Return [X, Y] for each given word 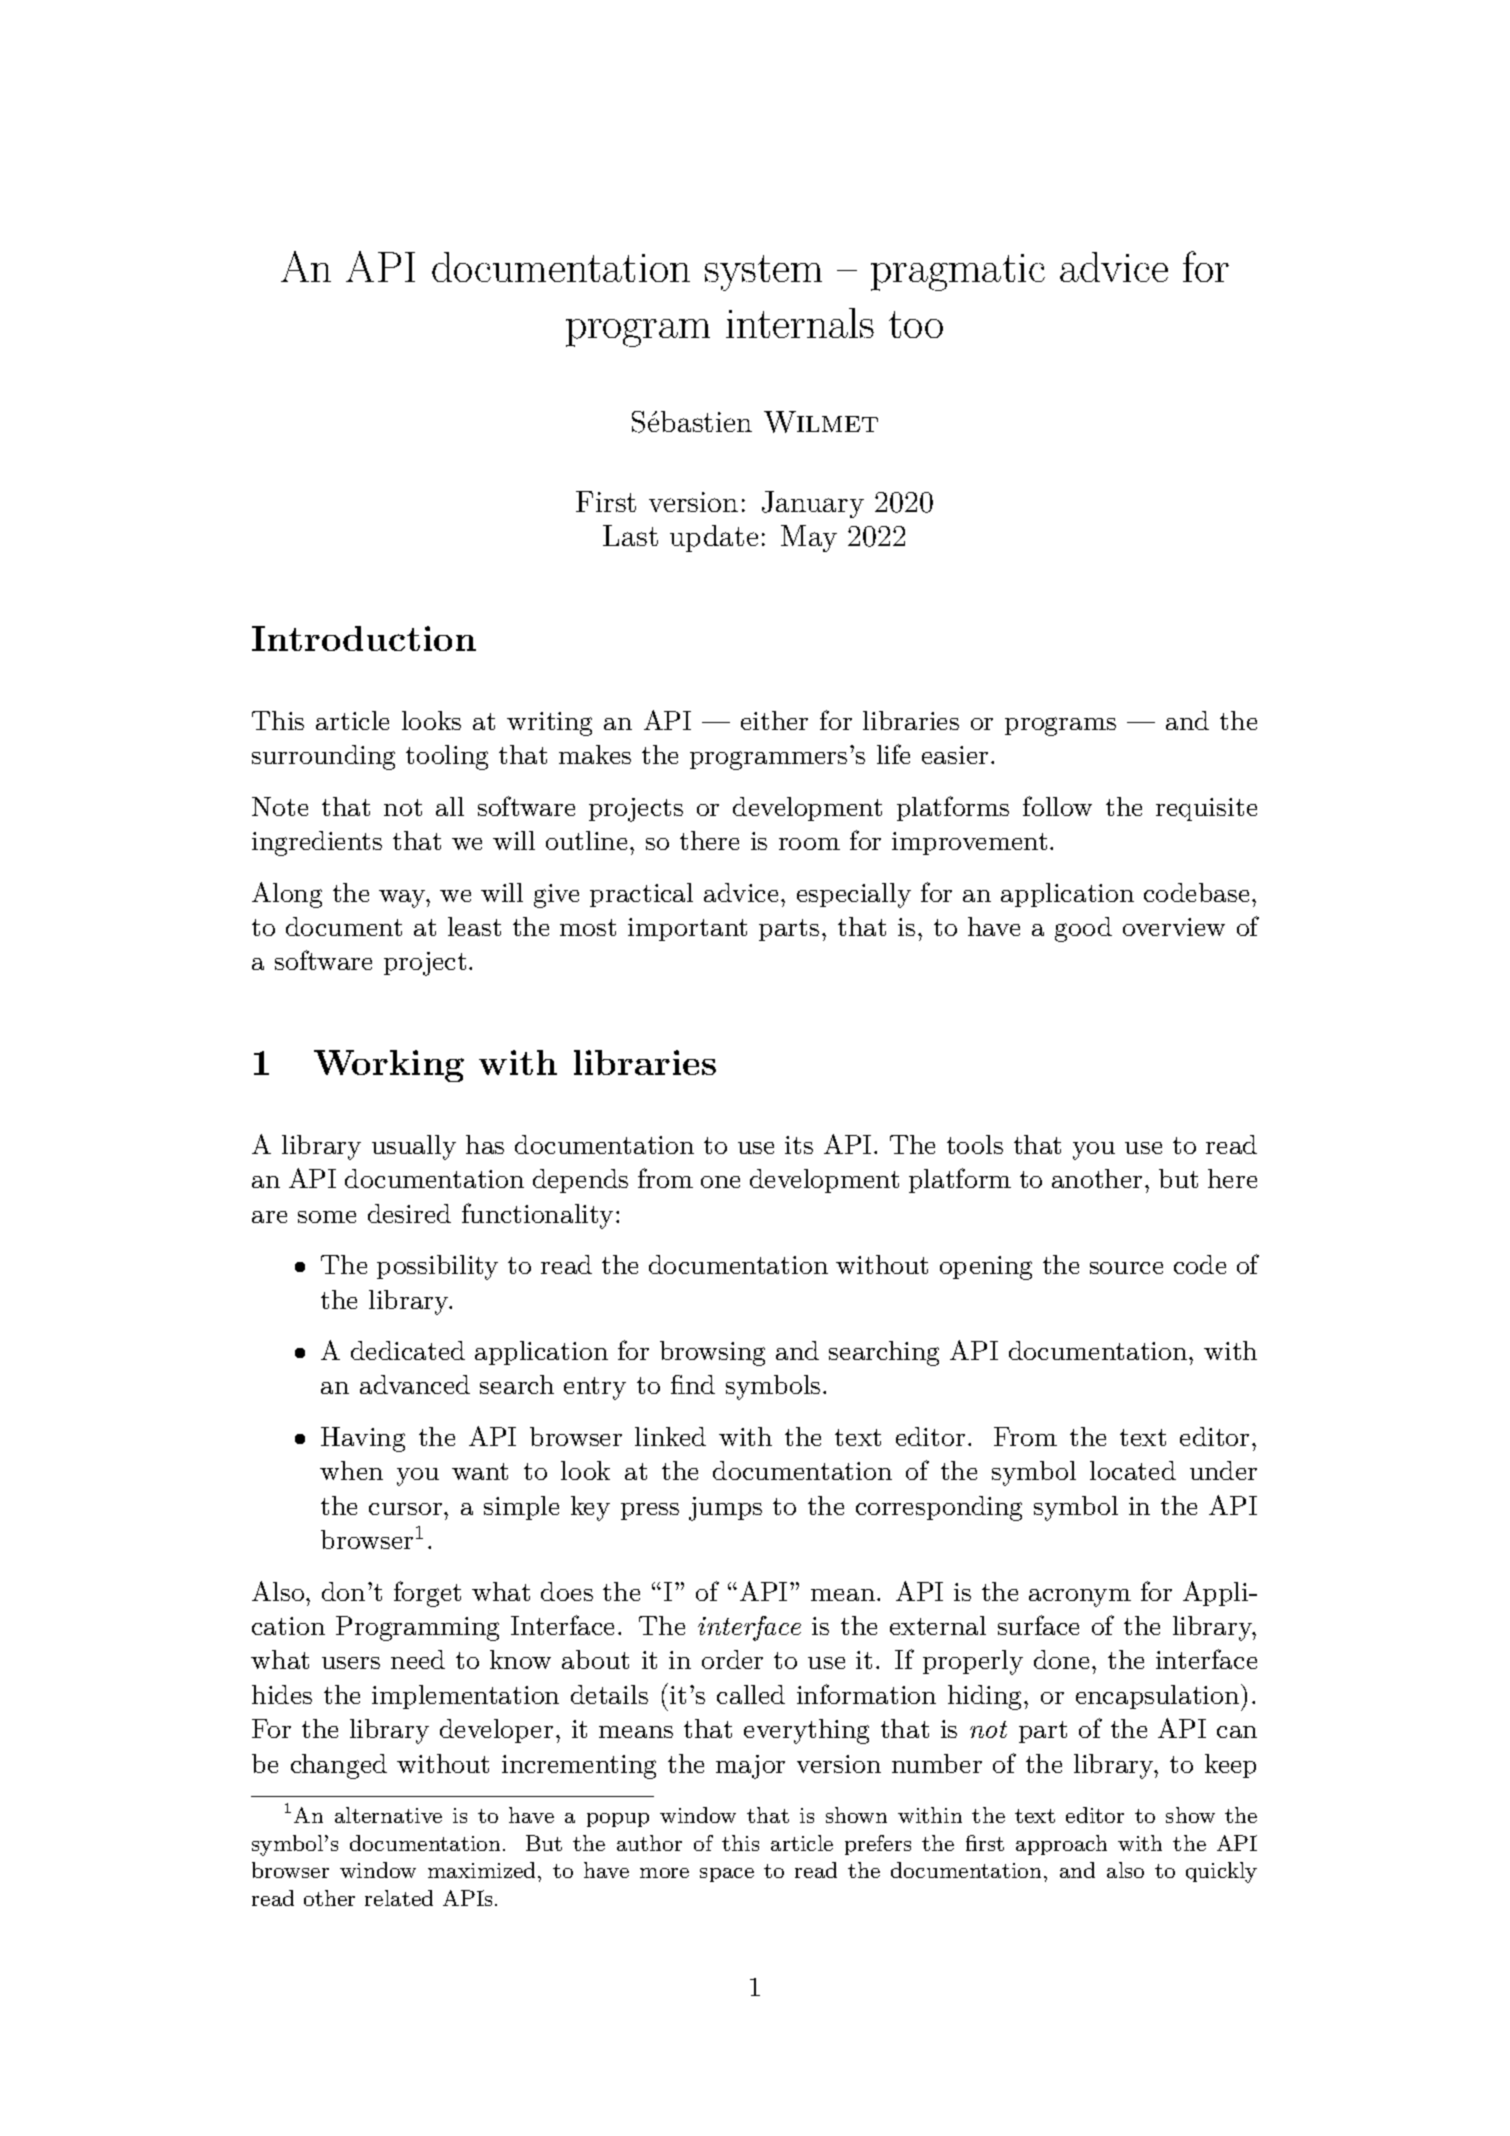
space [727, 1875]
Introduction [364, 638]
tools [975, 1144]
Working [389, 1066]
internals [800, 323]
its [799, 1145]
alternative [388, 1815]
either [774, 720]
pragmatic [958, 272]
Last [630, 535]
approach [1061, 1845]
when [351, 1470]
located [1133, 1470]
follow [1057, 806]
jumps [725, 1509]
